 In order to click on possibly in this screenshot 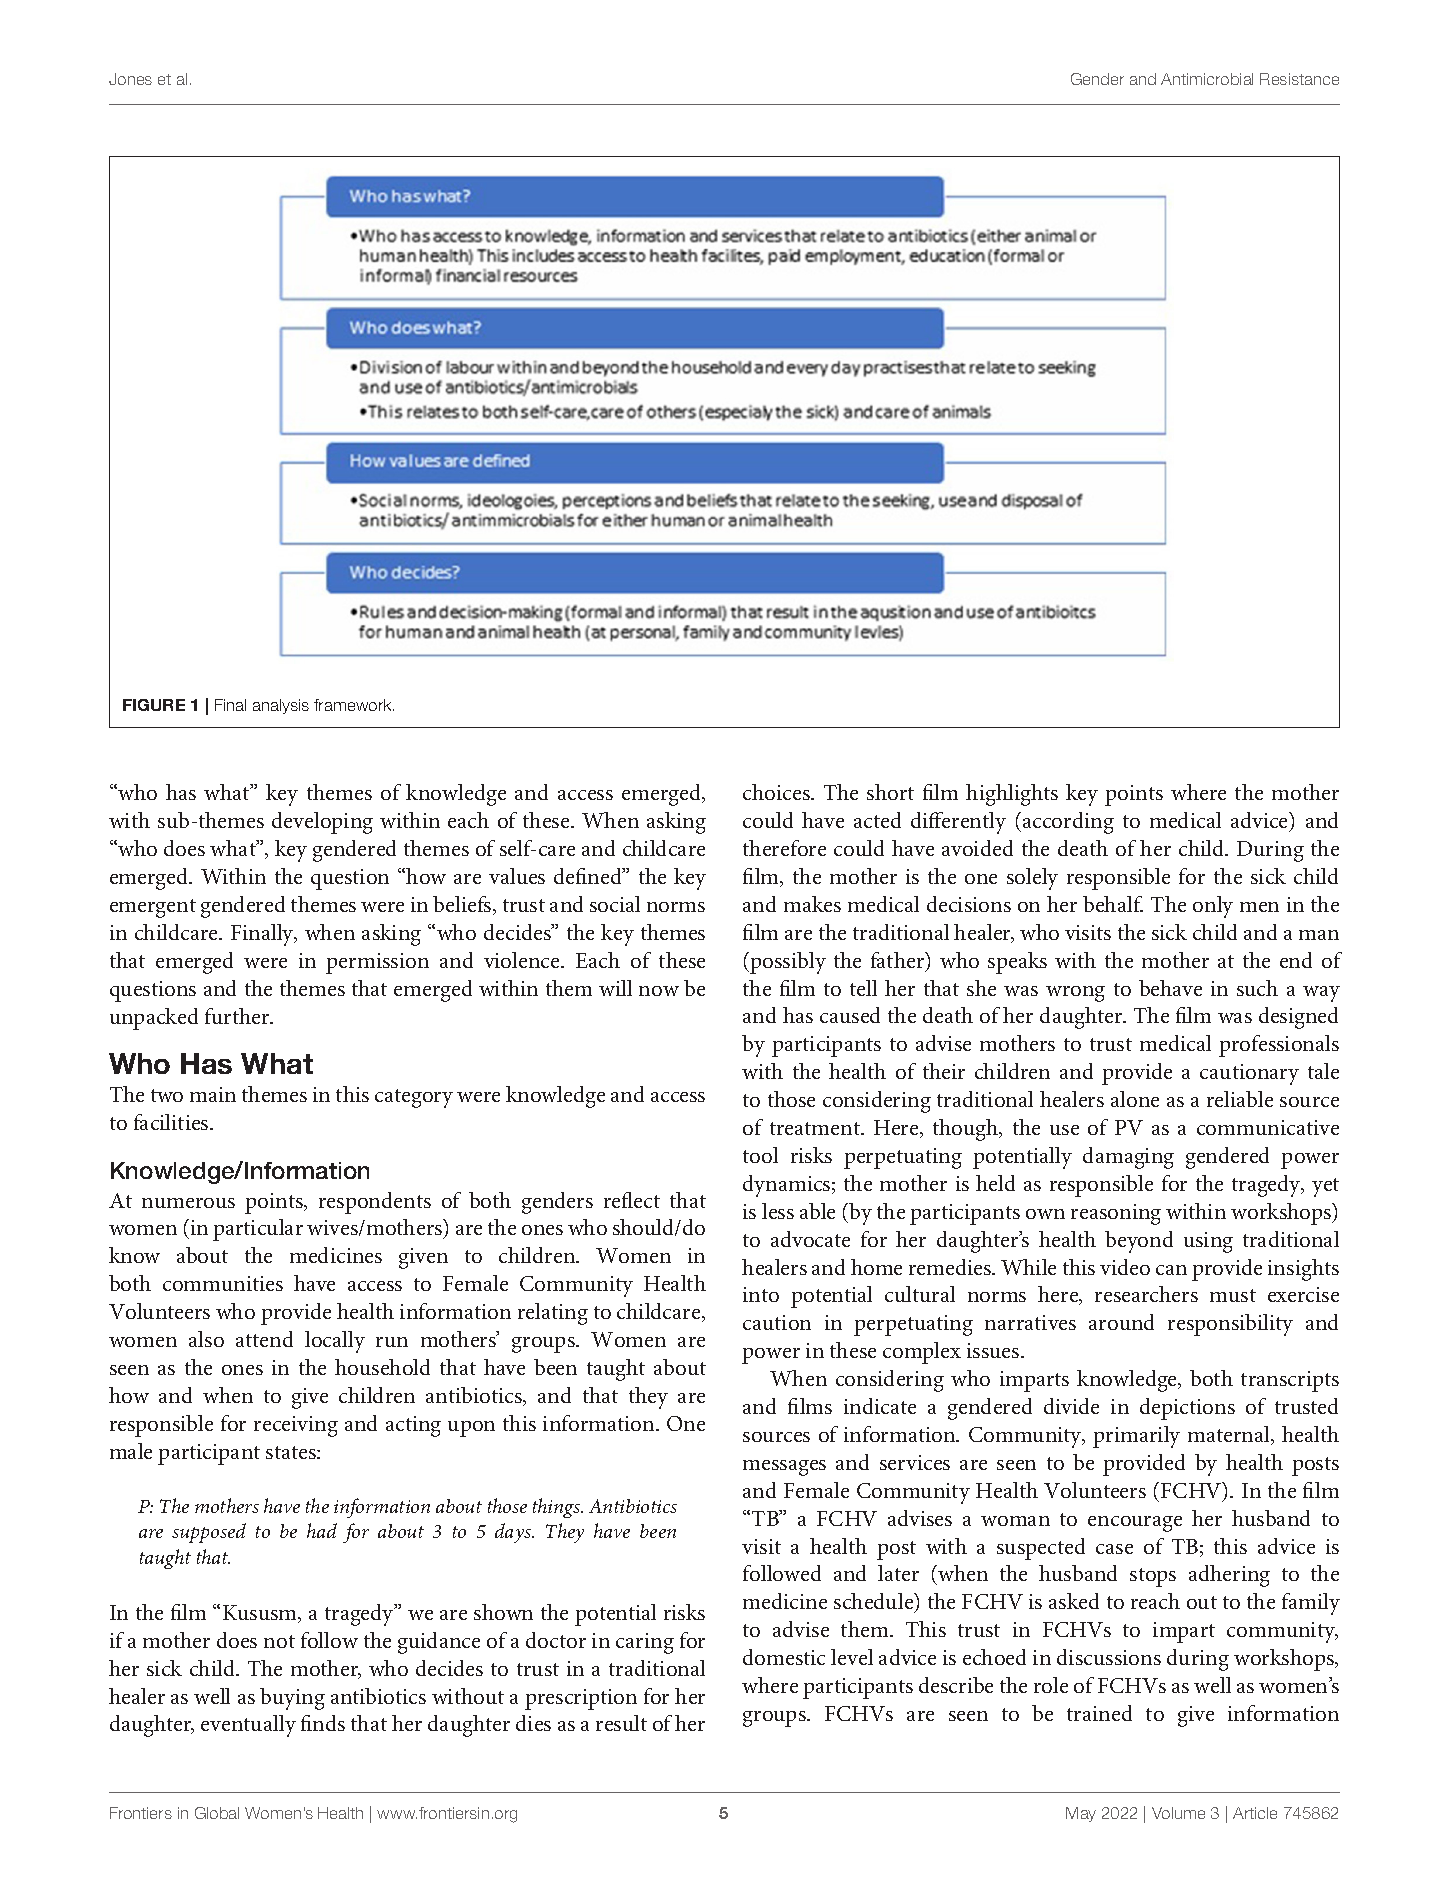, I will do `click(788, 963)`.
